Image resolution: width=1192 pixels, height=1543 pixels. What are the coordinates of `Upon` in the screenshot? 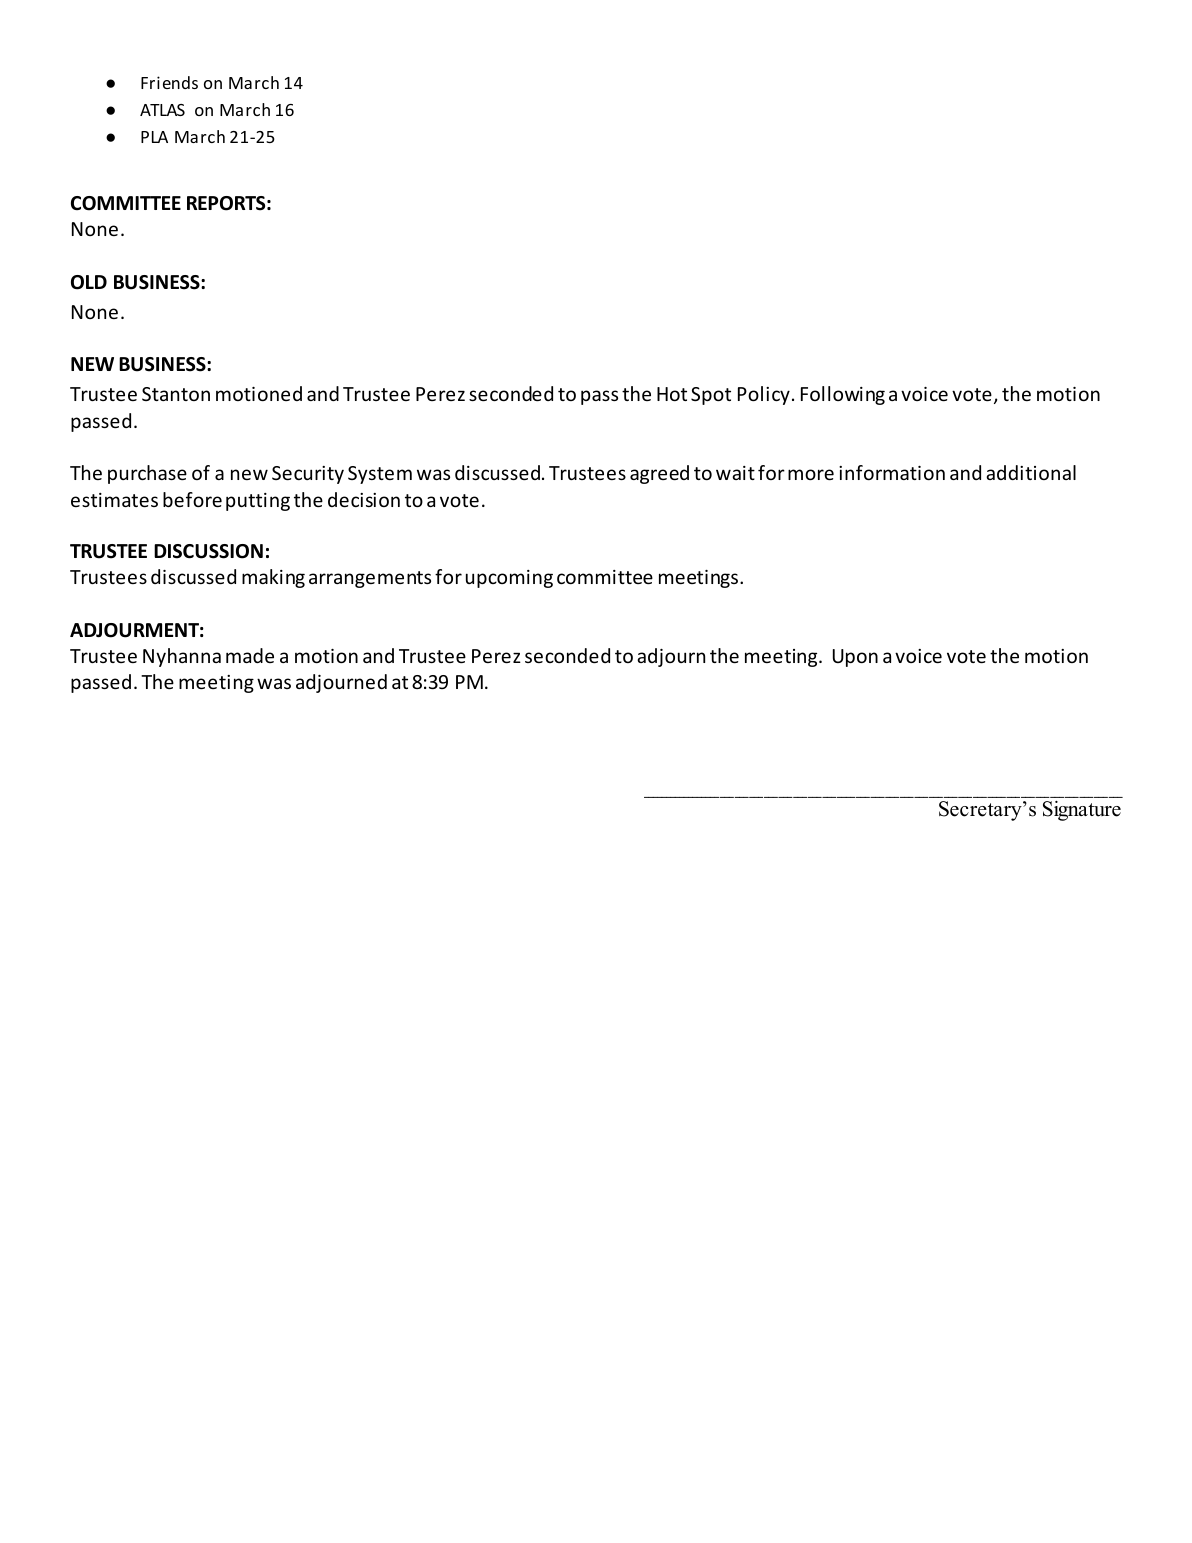 It's located at (855, 658).
